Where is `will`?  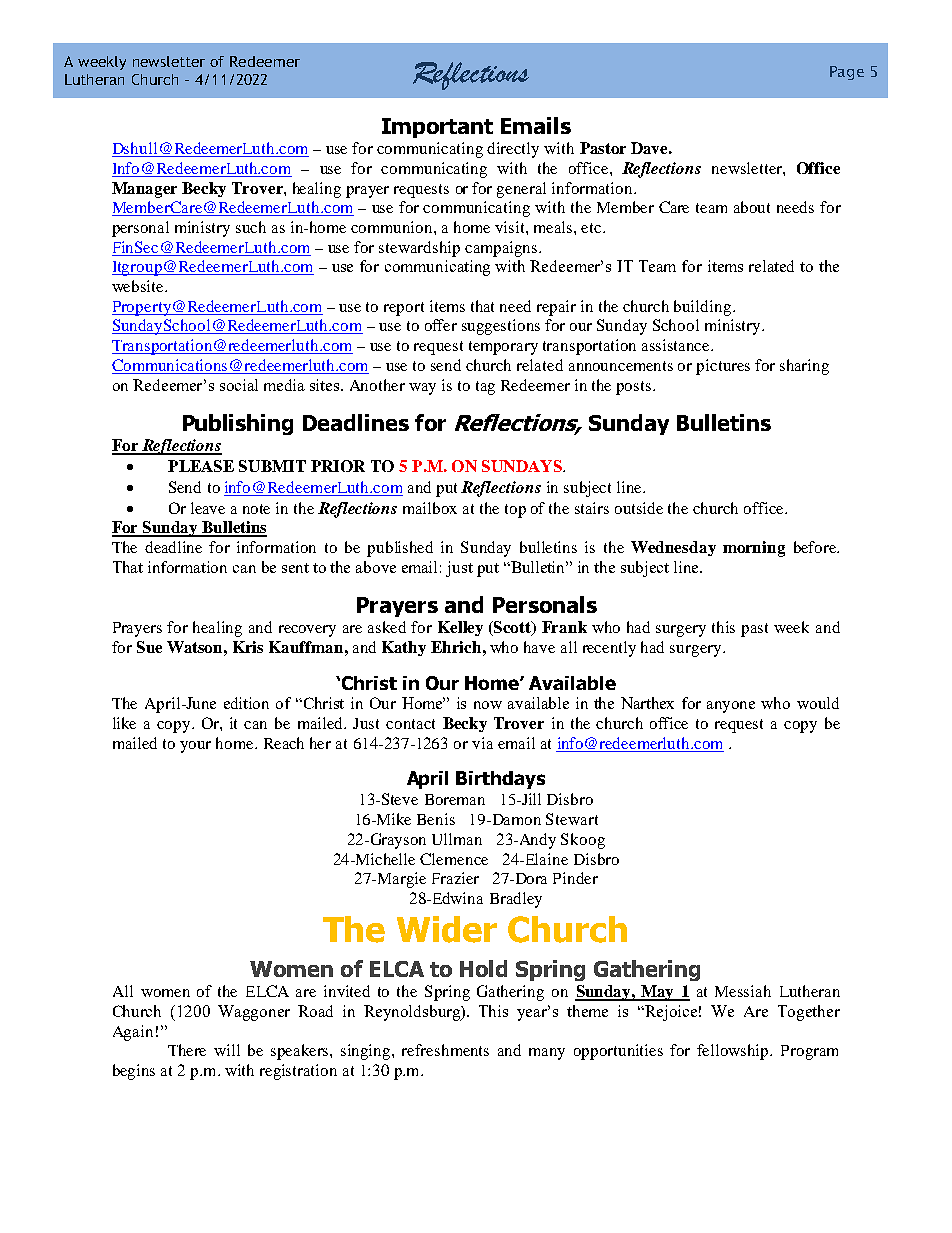 will is located at coordinates (227, 1050).
